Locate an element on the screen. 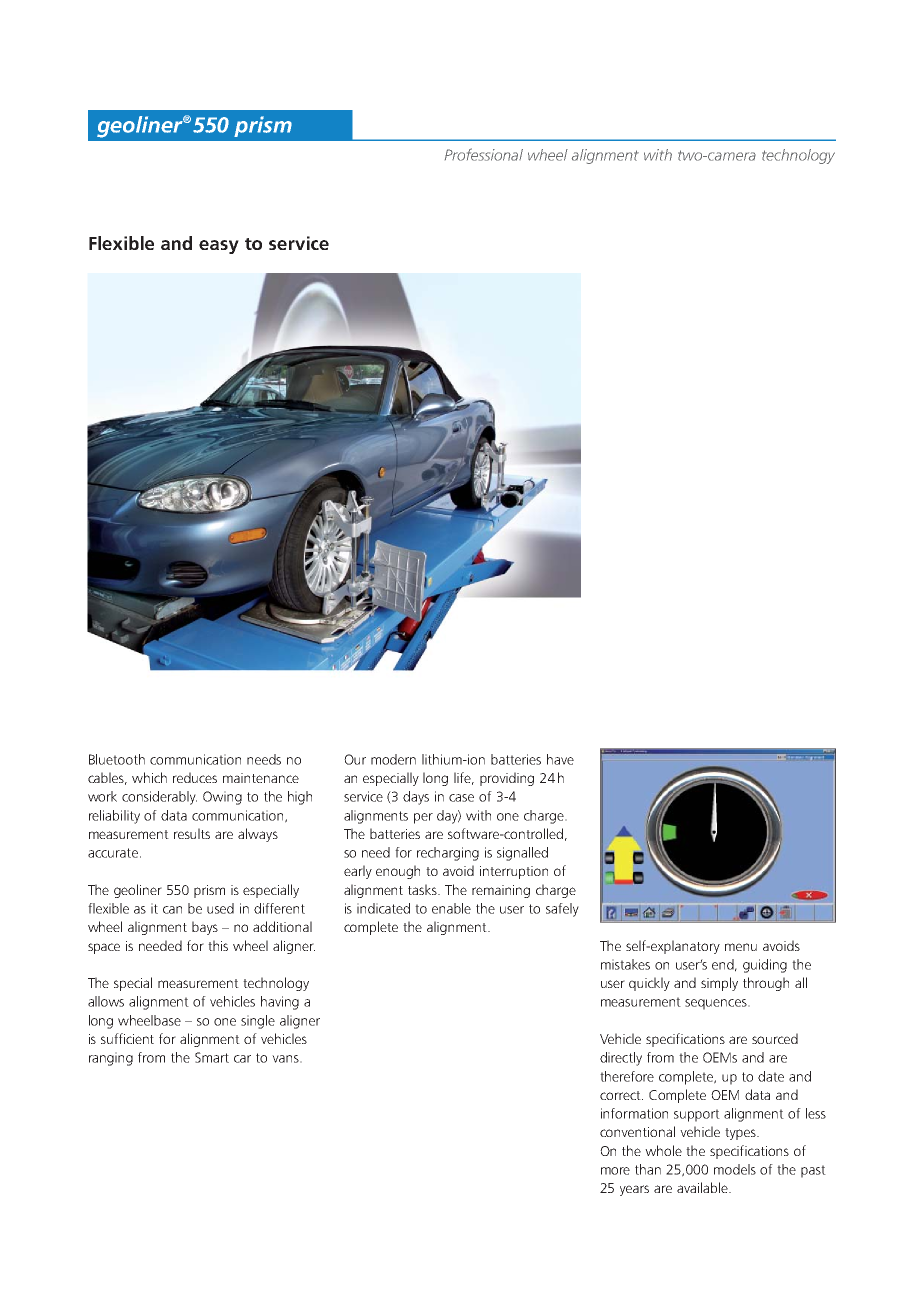  more is located at coordinates (615, 1171).
